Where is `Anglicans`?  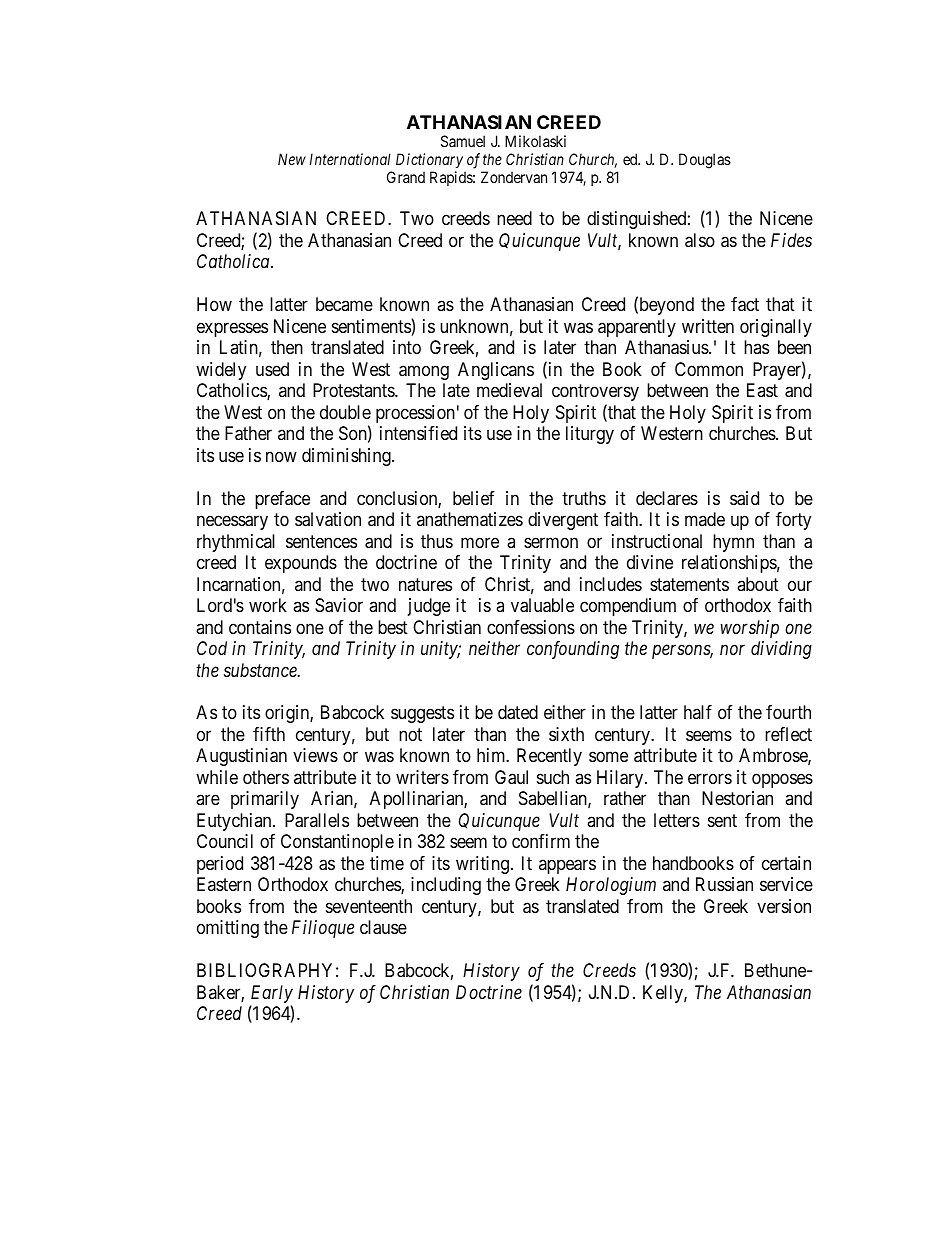 Anglicans is located at coordinates (496, 371).
